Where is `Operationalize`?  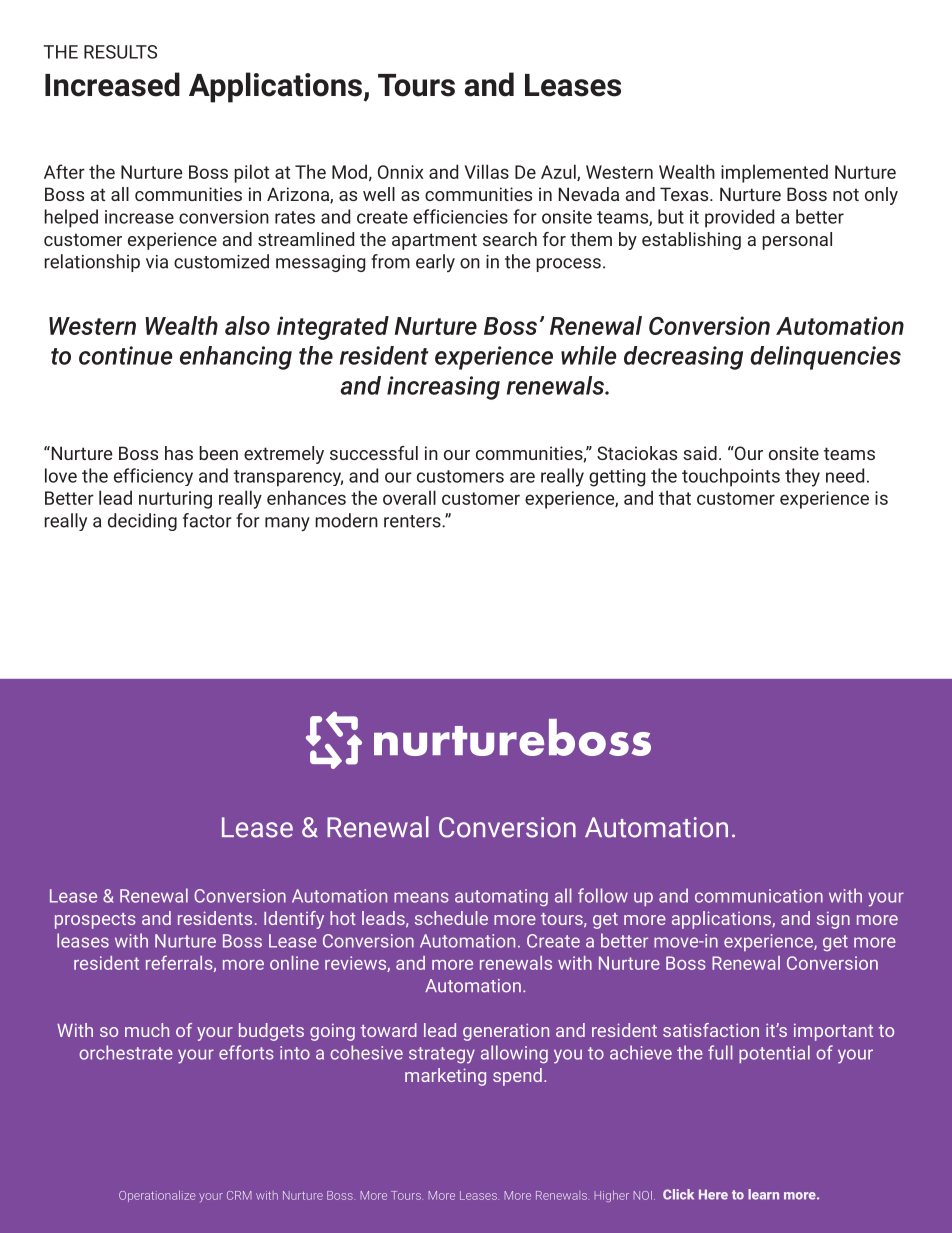
Operationalize is located at coordinates (157, 1196).
